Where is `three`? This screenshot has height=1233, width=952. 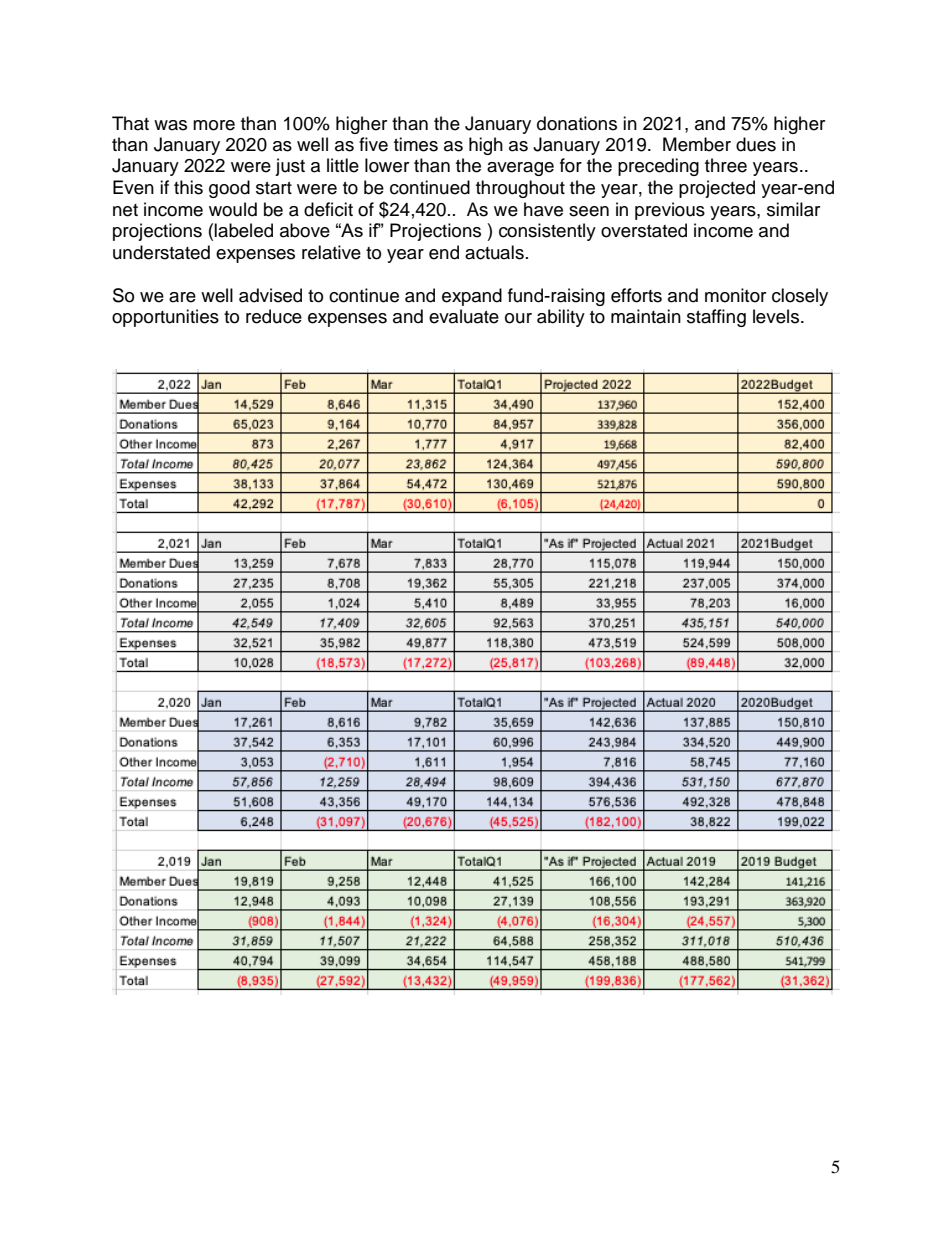 three is located at coordinates (726, 165).
